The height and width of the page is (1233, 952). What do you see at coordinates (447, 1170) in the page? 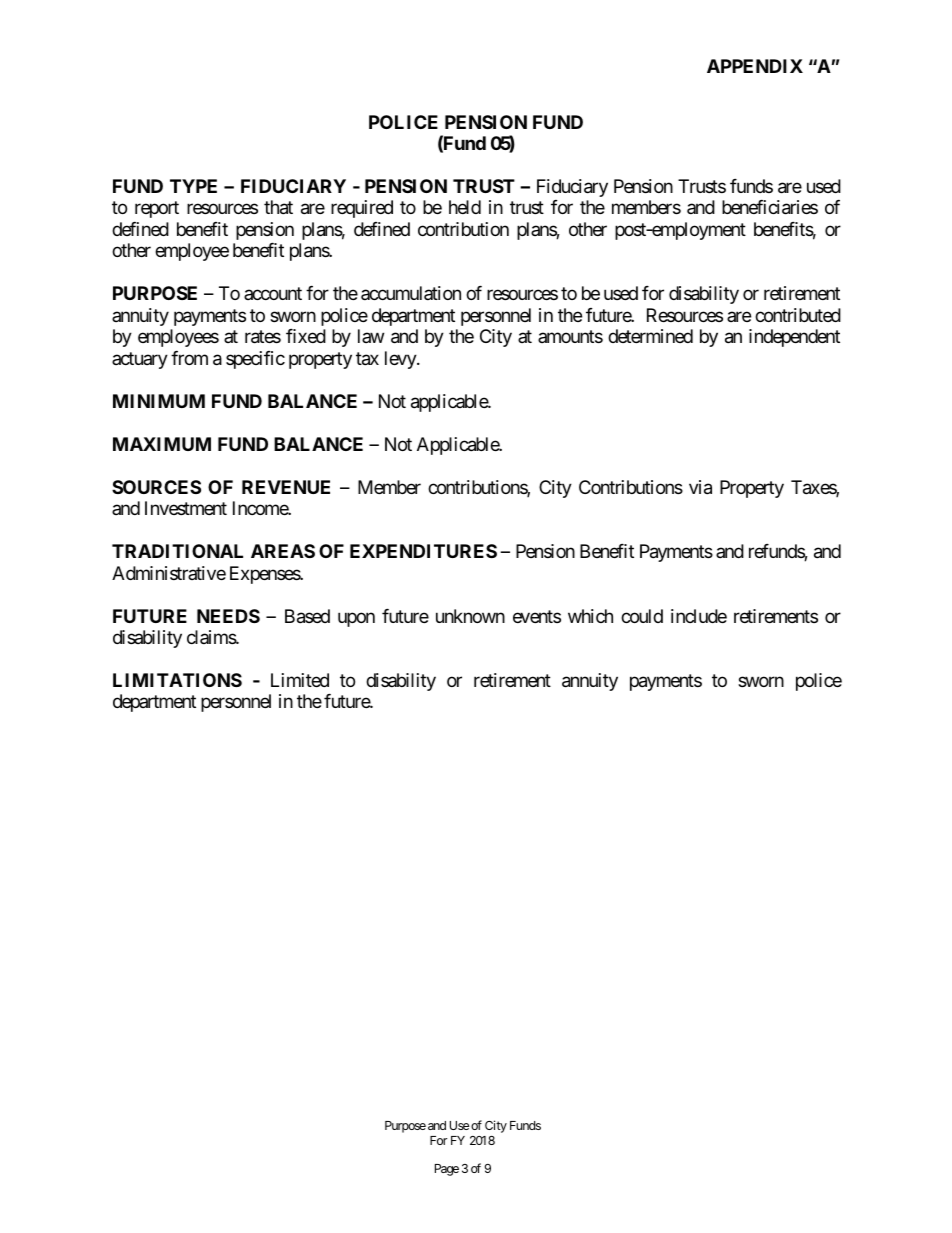
I see `Page` at bounding box center [447, 1170].
